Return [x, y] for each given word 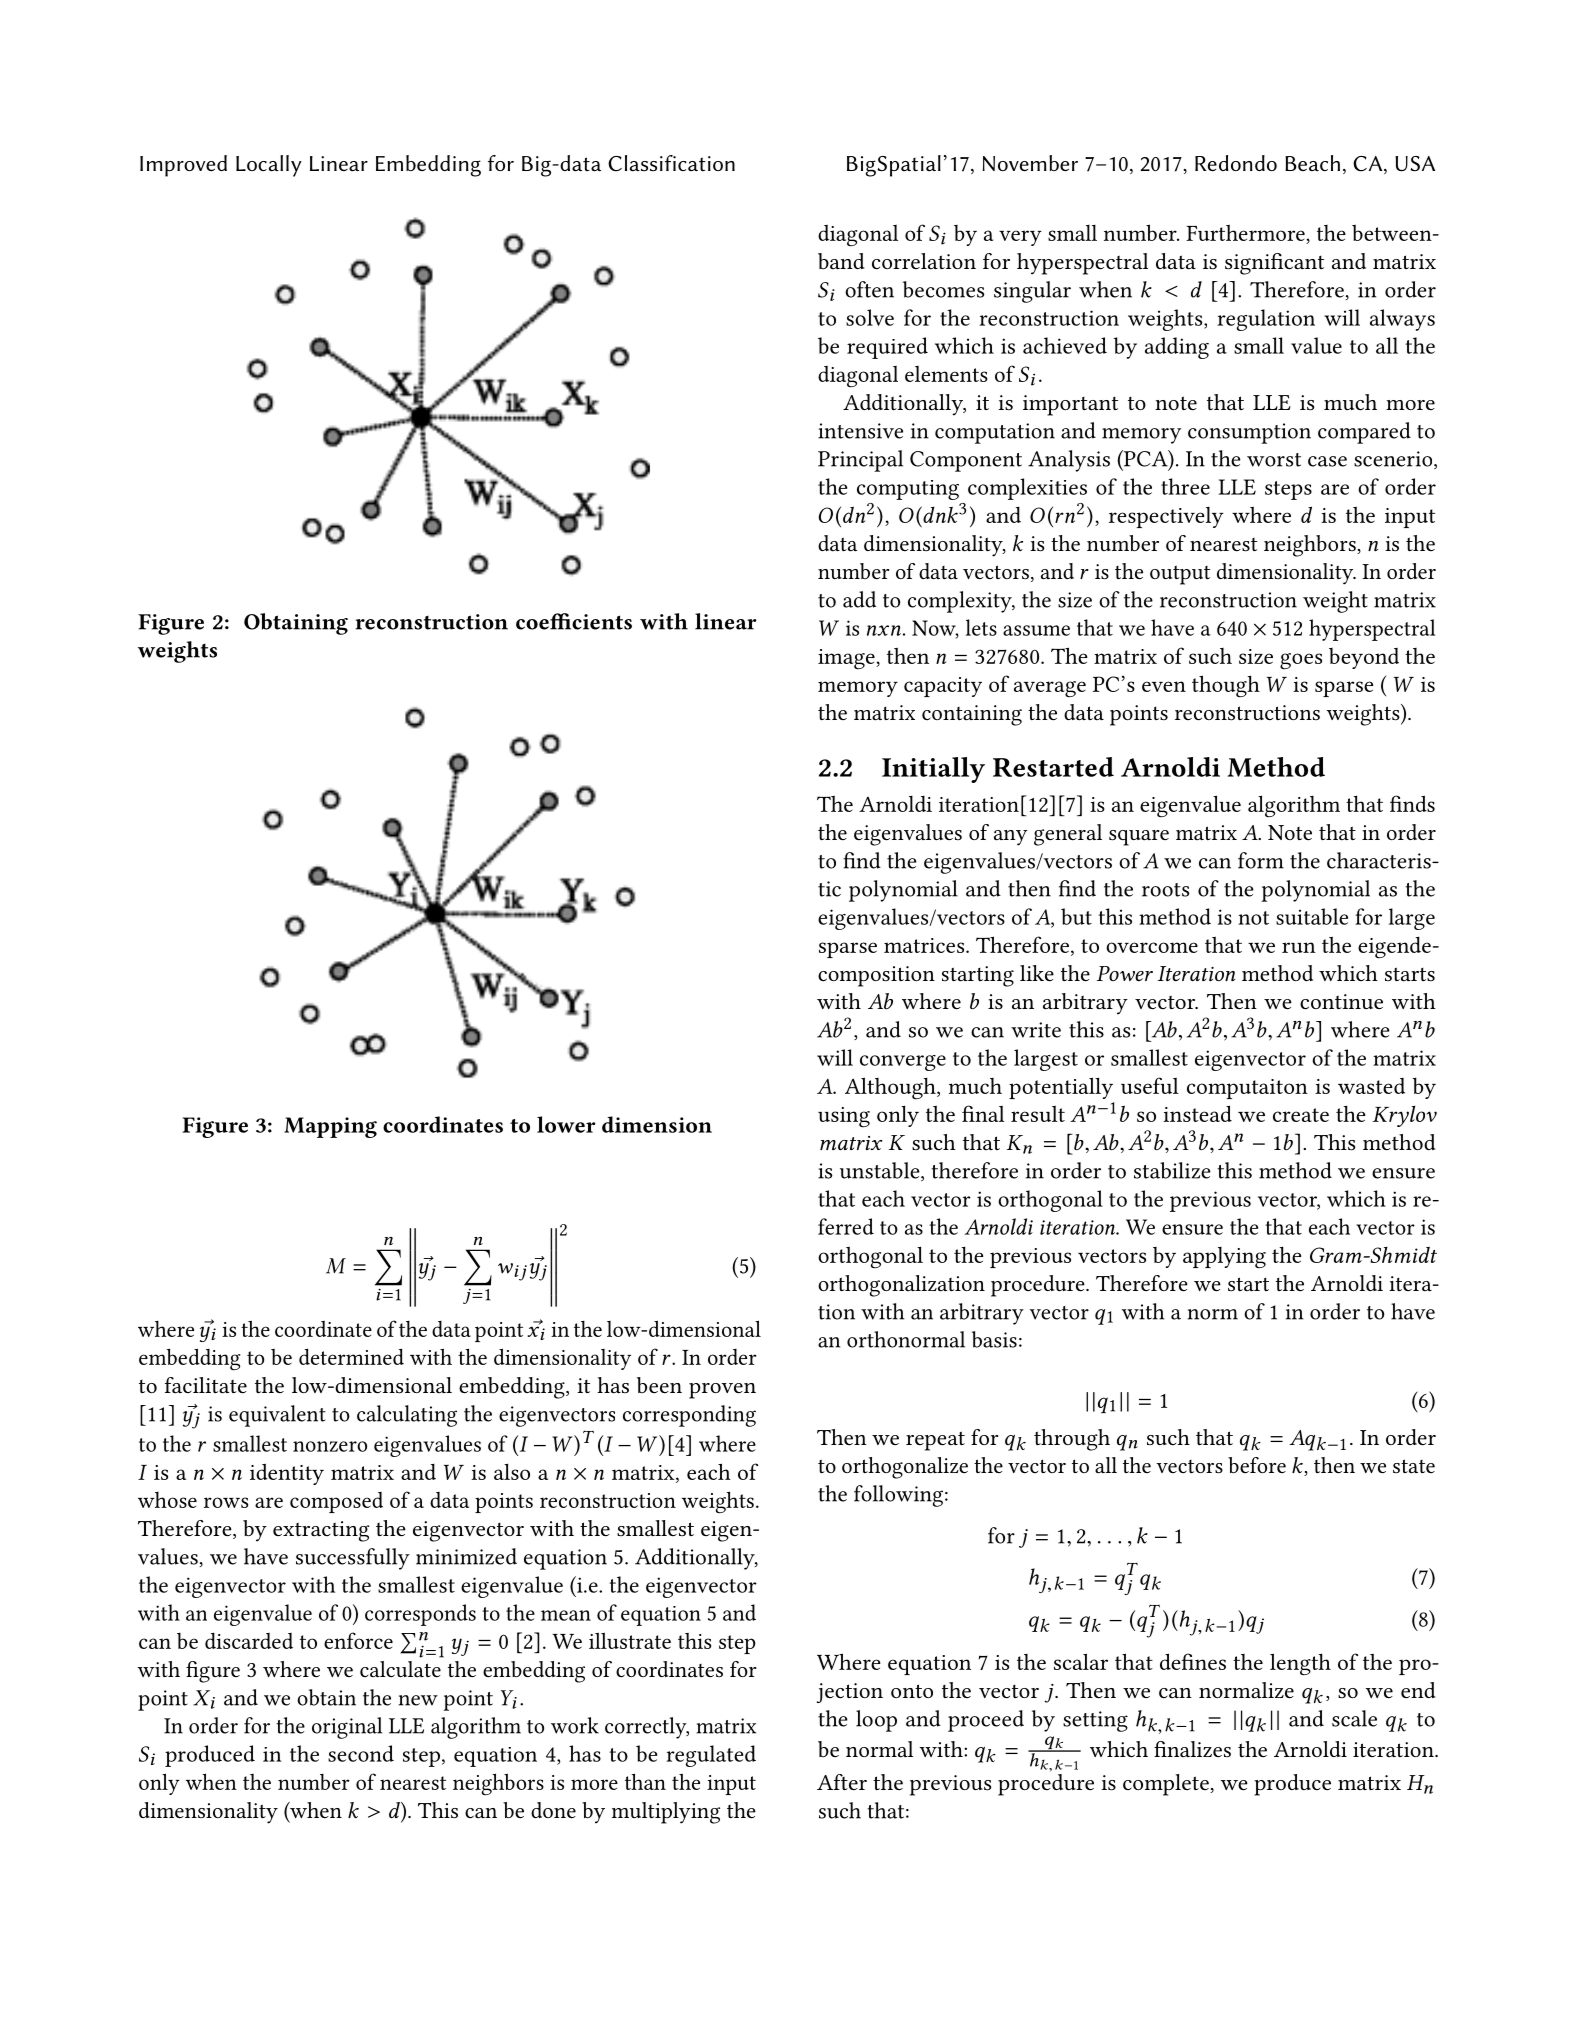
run [1299, 947]
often [869, 289]
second [361, 1753]
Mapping [330, 1127]
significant [1274, 264]
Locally [269, 166]
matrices [925, 945]
